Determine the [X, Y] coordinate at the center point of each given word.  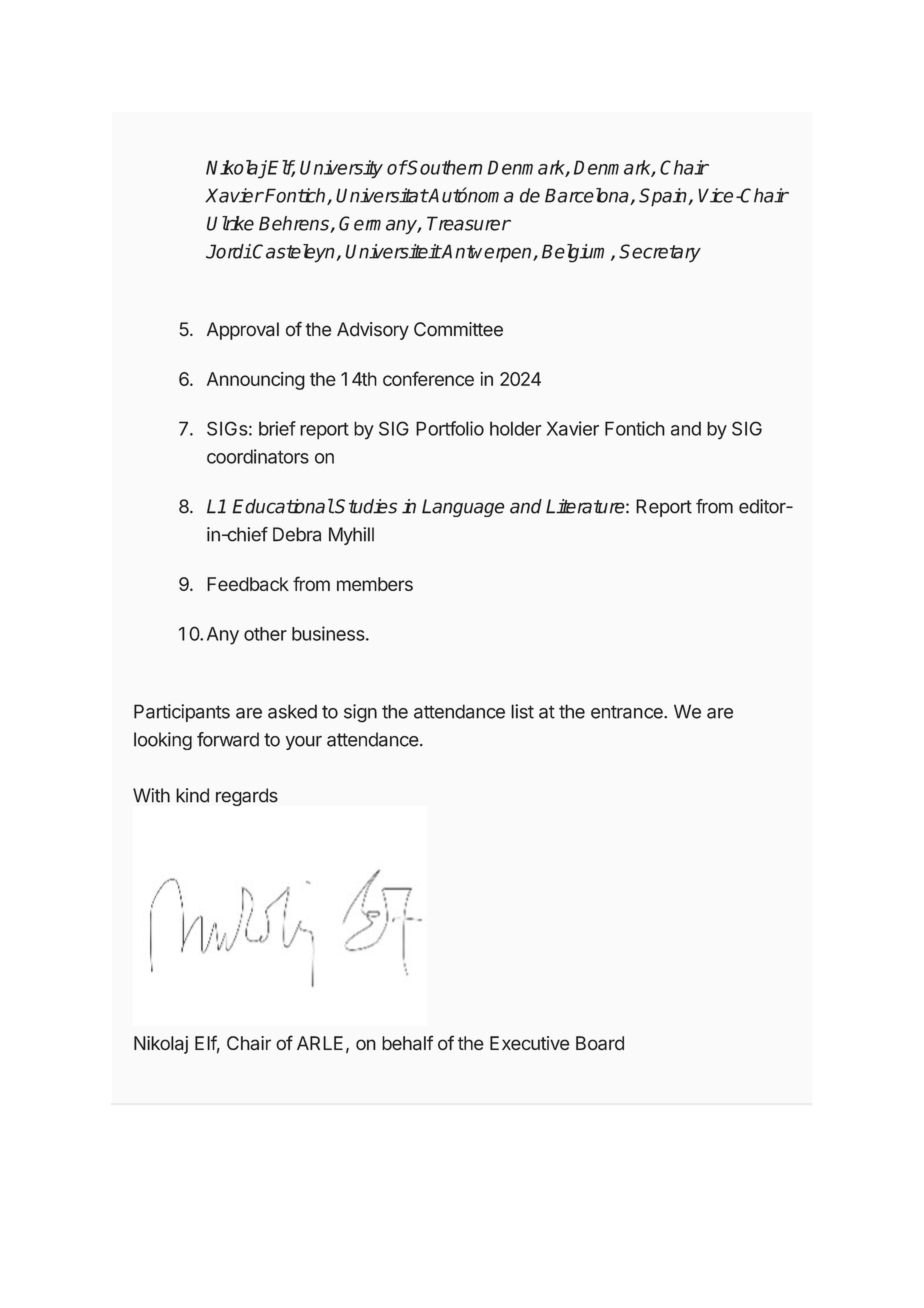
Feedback [248, 584]
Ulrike [230, 223]
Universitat [382, 195]
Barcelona [588, 196]
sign [360, 713]
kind [192, 795]
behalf [407, 1043]
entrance [628, 712]
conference [428, 378]
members [375, 584]
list [522, 711]
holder [516, 428]
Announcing [256, 381]
